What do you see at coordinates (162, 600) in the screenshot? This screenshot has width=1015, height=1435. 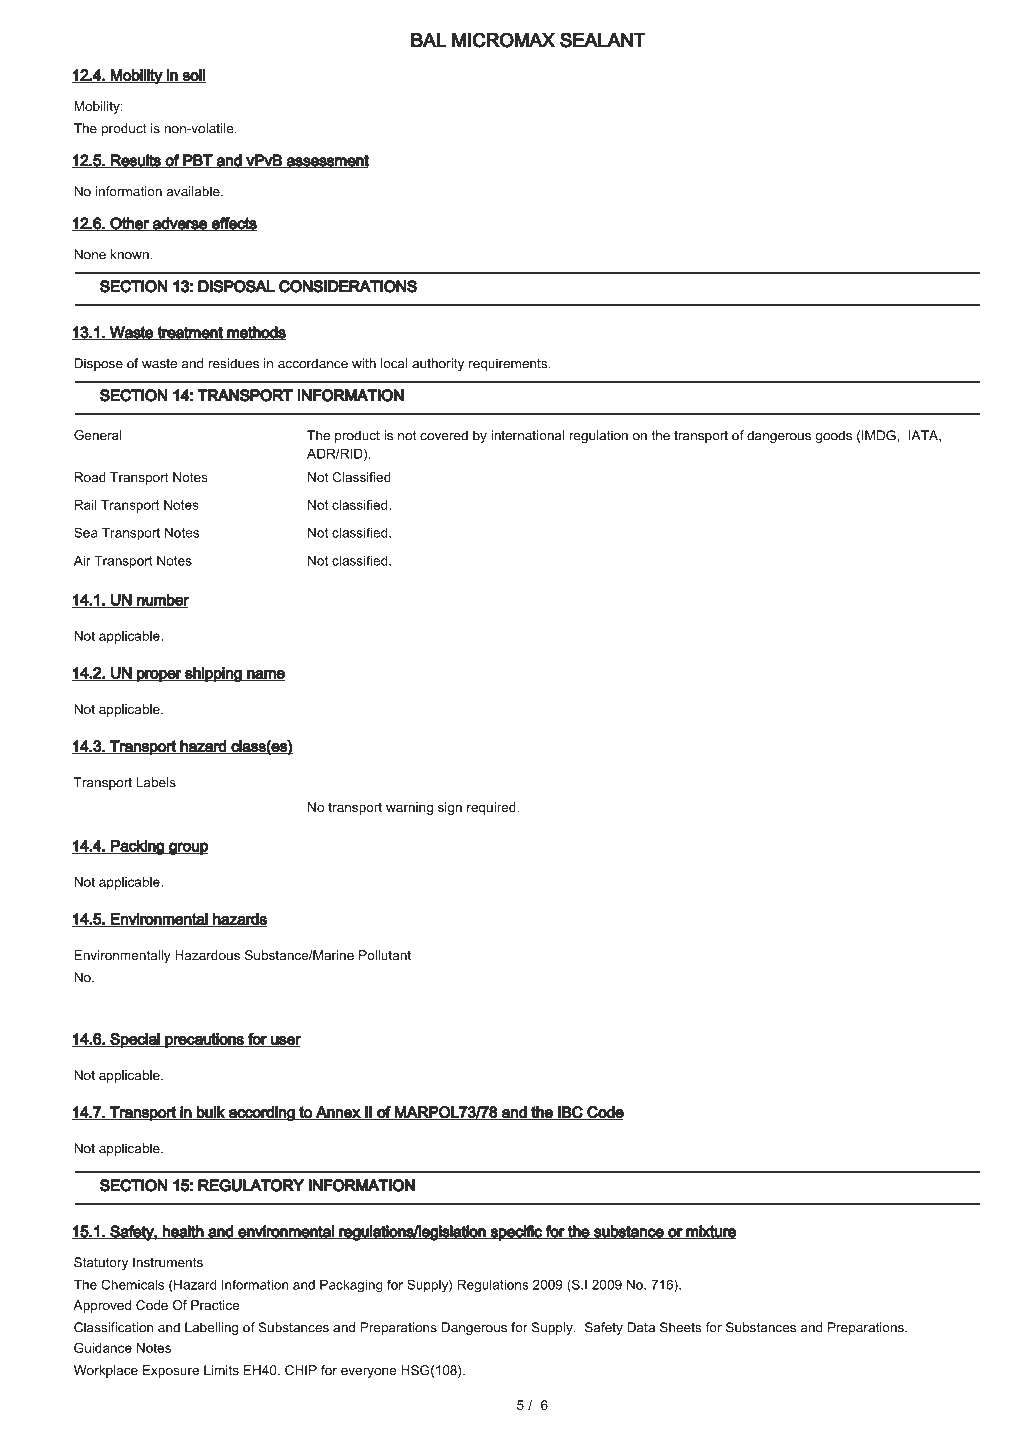 I see `number` at bounding box center [162, 600].
